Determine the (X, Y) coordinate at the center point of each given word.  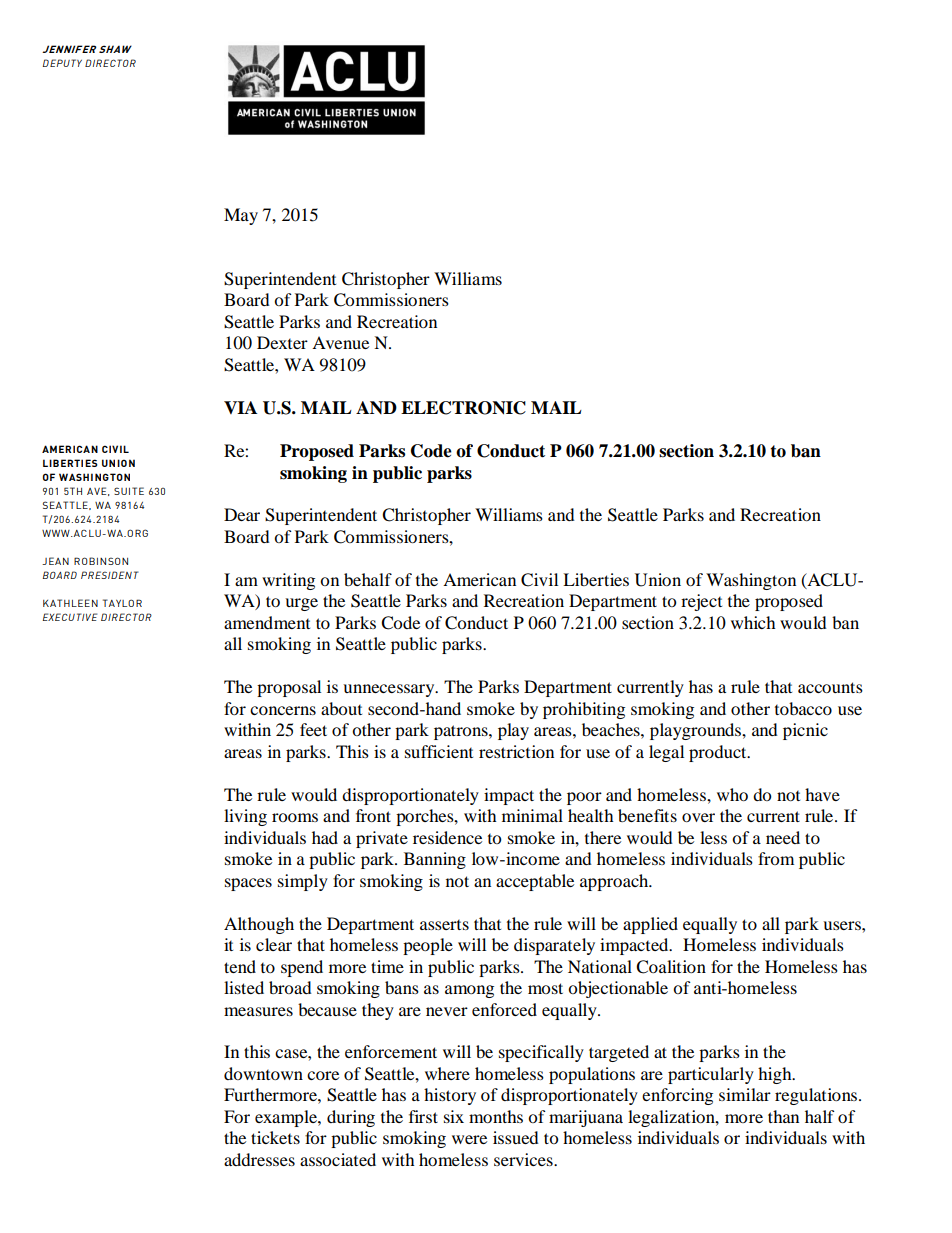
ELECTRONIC (463, 408)
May (241, 216)
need (783, 837)
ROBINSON (101, 561)
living (245, 817)
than (783, 1116)
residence (447, 837)
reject (701, 602)
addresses (259, 1159)
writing (288, 581)
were (469, 1139)
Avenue (340, 342)
